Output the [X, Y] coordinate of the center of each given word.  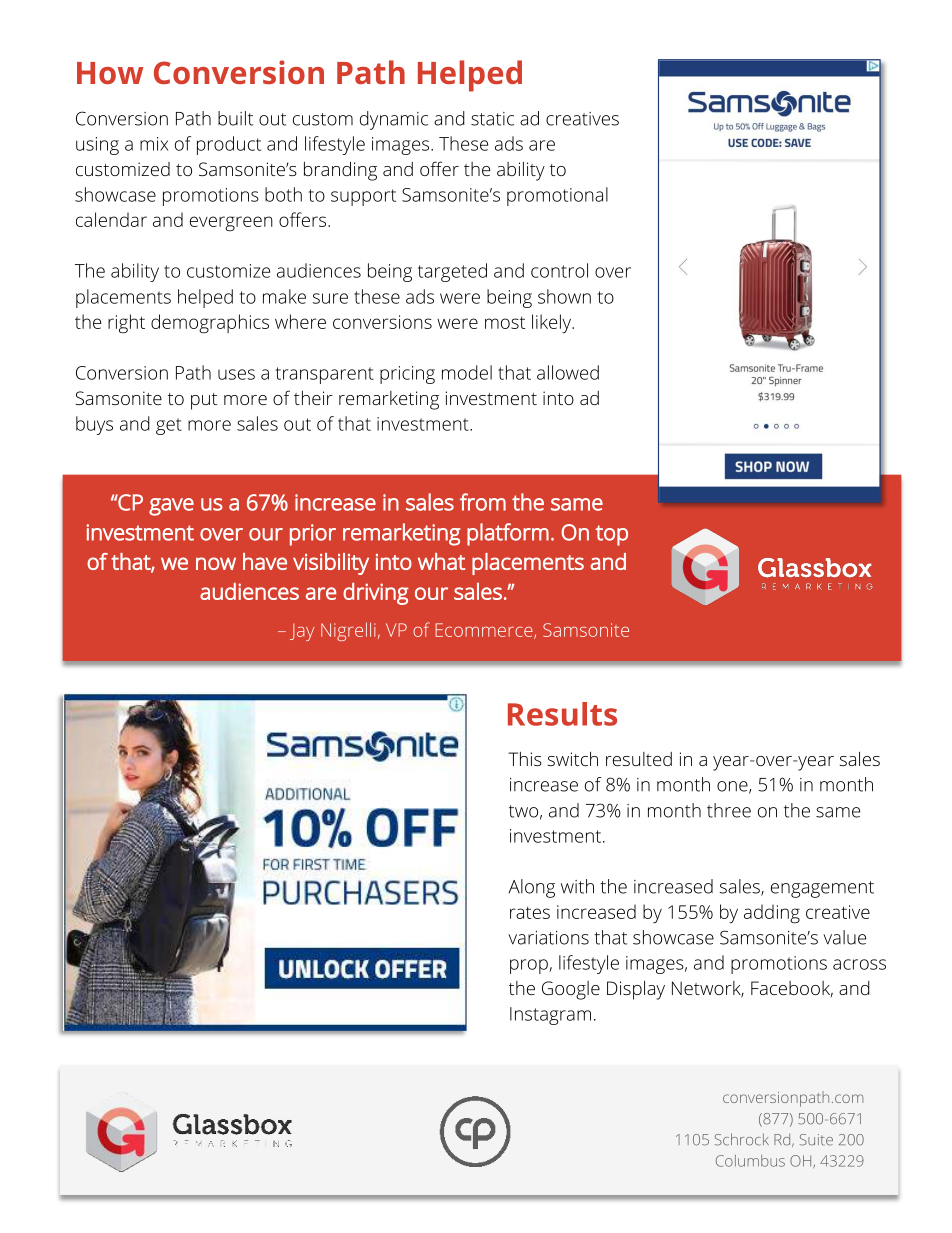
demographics [210, 324]
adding [772, 914]
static [492, 119]
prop [530, 966]
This [525, 759]
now [216, 563]
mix [154, 144]
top [612, 535]
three [729, 810]
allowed [568, 372]
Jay [302, 632]
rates [530, 912]
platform [508, 534]
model [467, 372]
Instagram [550, 1016]
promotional [557, 196]
